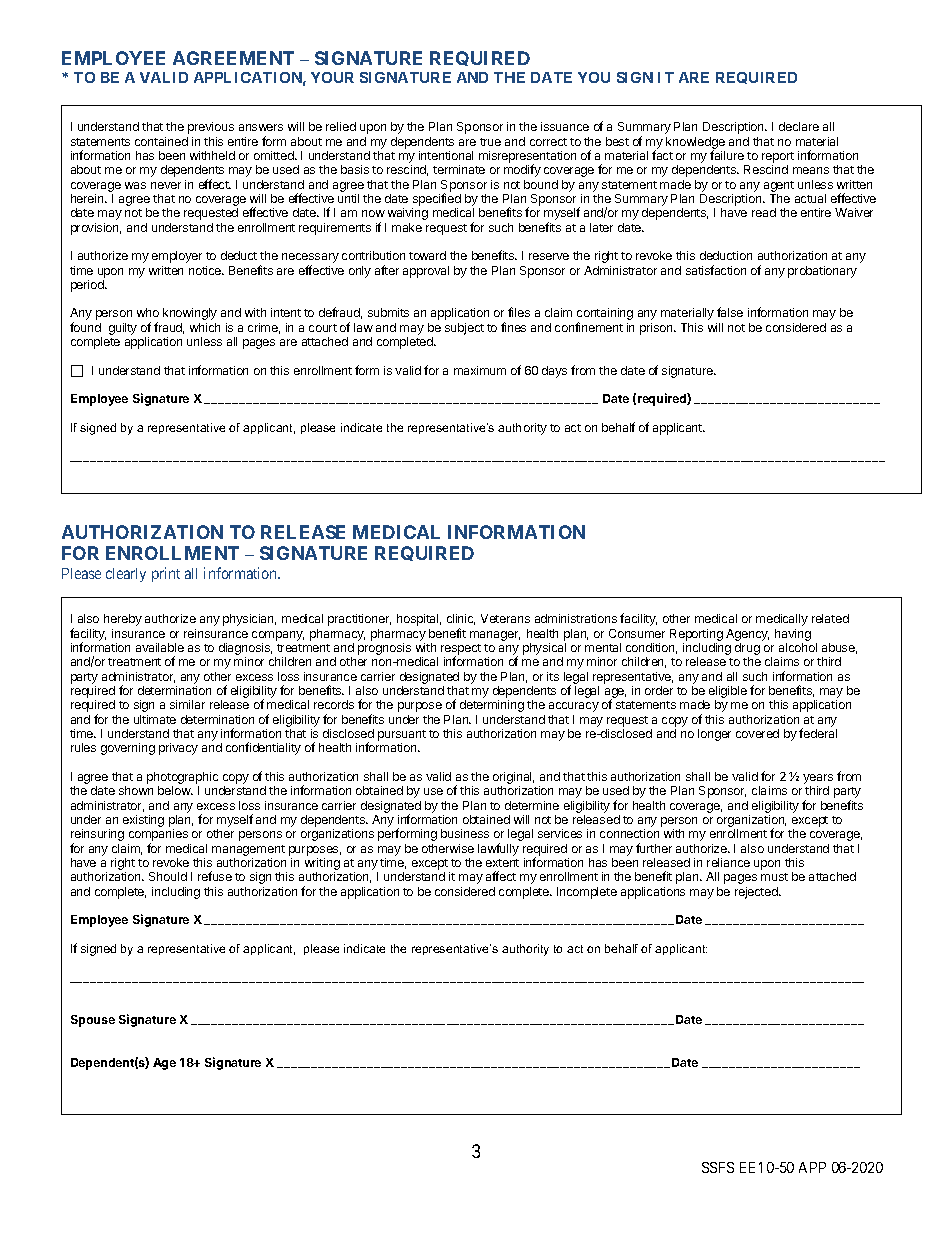 The image size is (952, 1233). Describe the element at coordinates (492, 706) in the image. I see `determining` at that location.
